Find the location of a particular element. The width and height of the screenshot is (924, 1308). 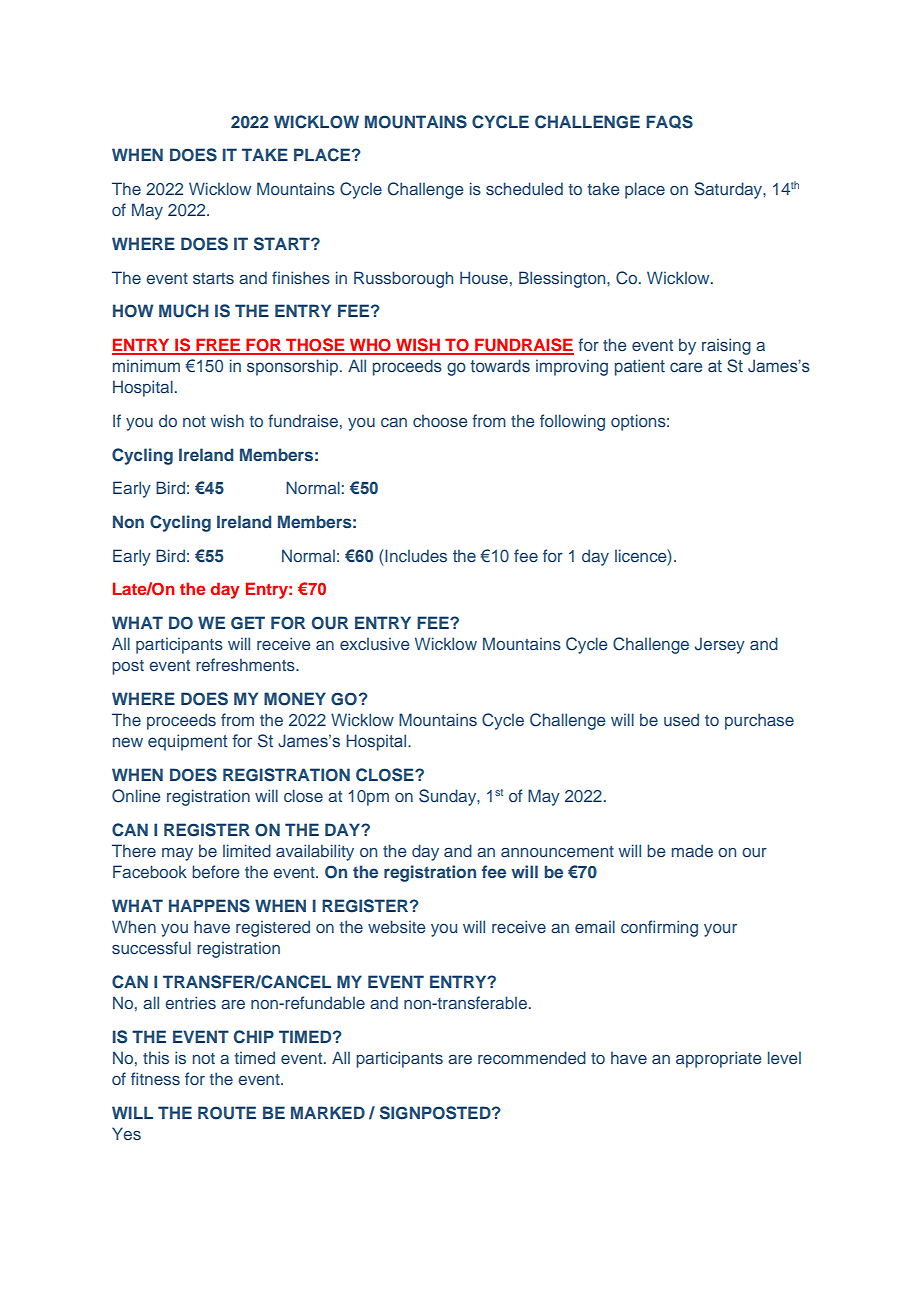

recommended is located at coordinates (532, 1057).
